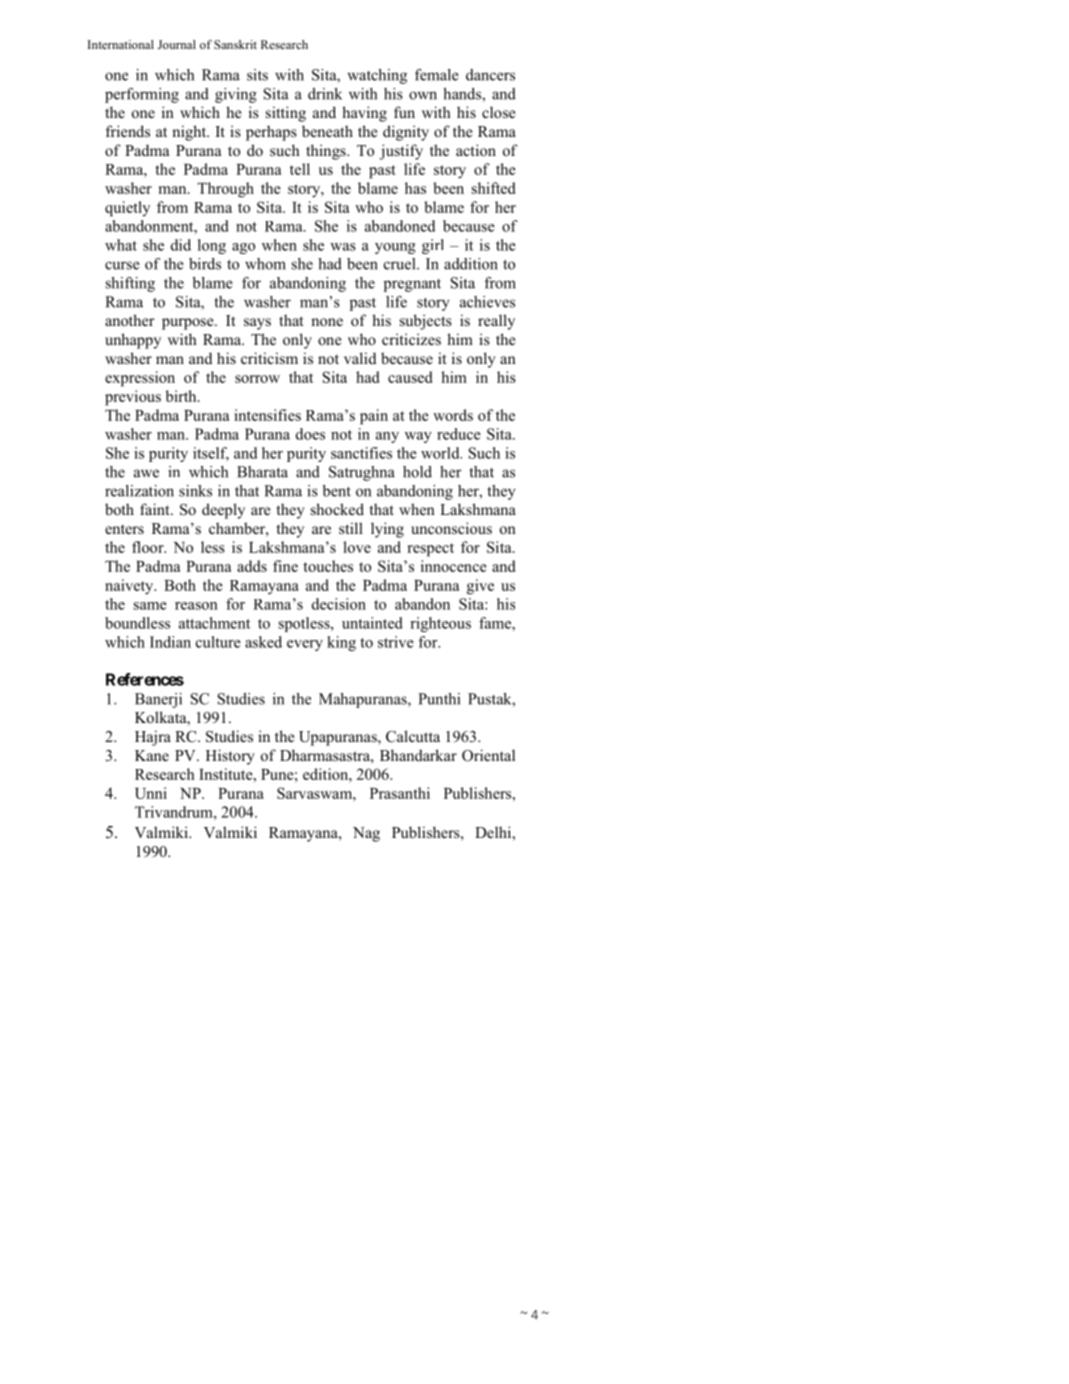  I want to click on Unni, so click(151, 793).
